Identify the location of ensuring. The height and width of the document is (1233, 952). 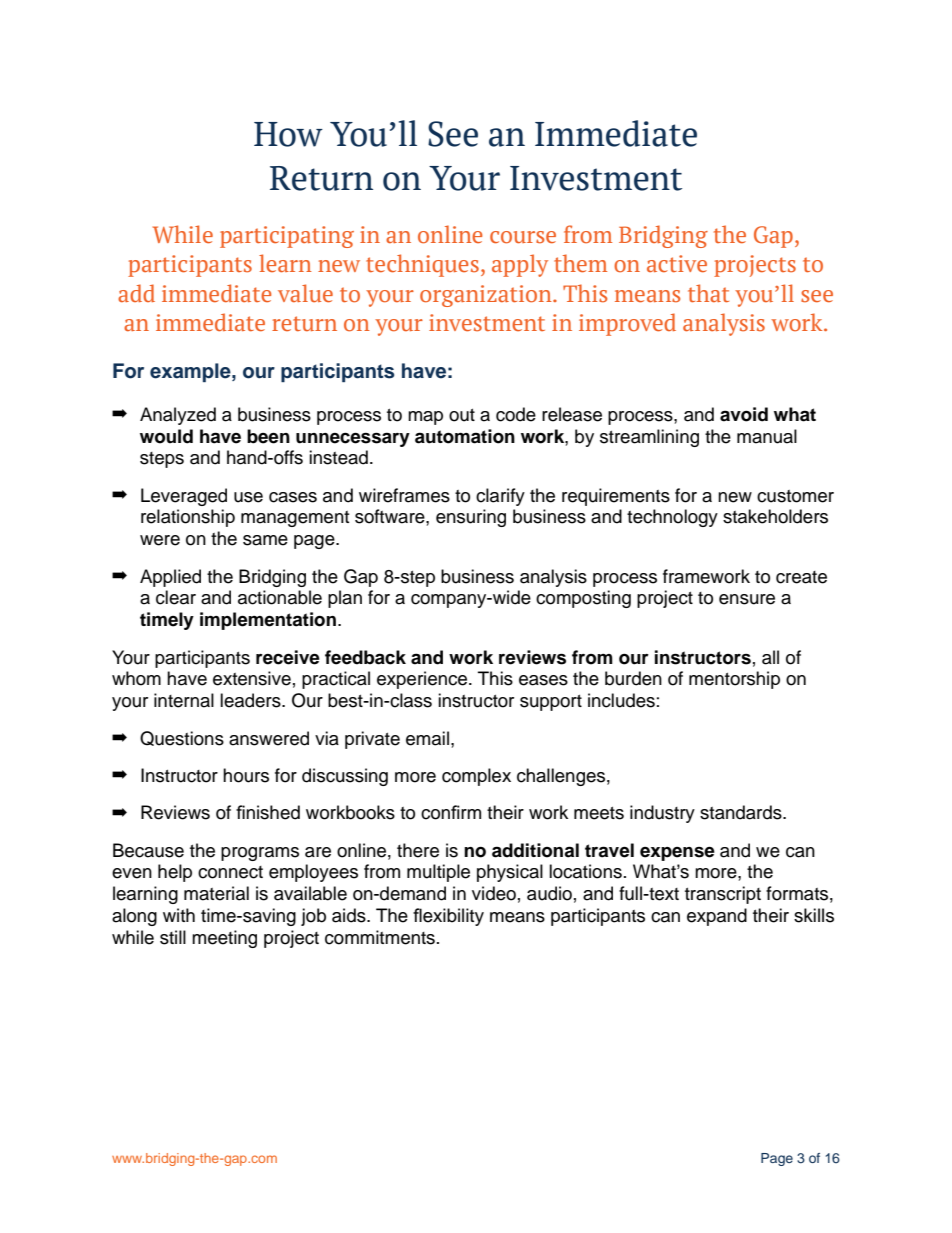
(471, 518).
